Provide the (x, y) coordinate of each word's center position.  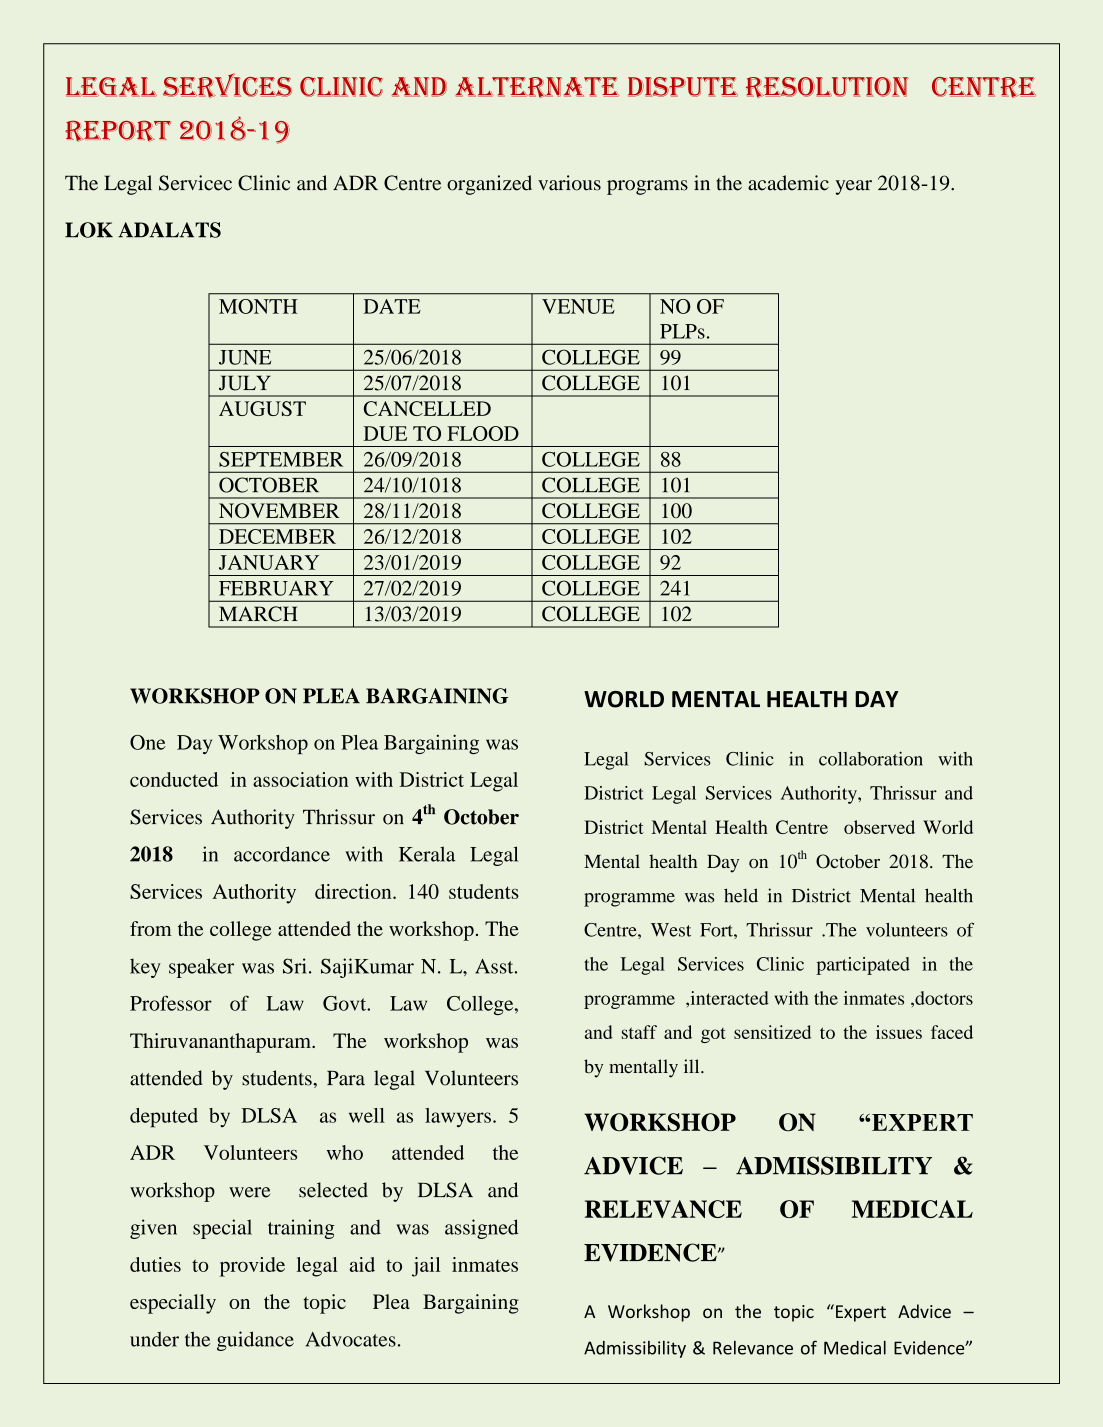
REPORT (118, 131)
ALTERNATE (537, 87)
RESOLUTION (827, 87)
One (148, 742)
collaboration (871, 758)
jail (426, 1267)
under (154, 1339)
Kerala (427, 854)
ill (693, 1066)
